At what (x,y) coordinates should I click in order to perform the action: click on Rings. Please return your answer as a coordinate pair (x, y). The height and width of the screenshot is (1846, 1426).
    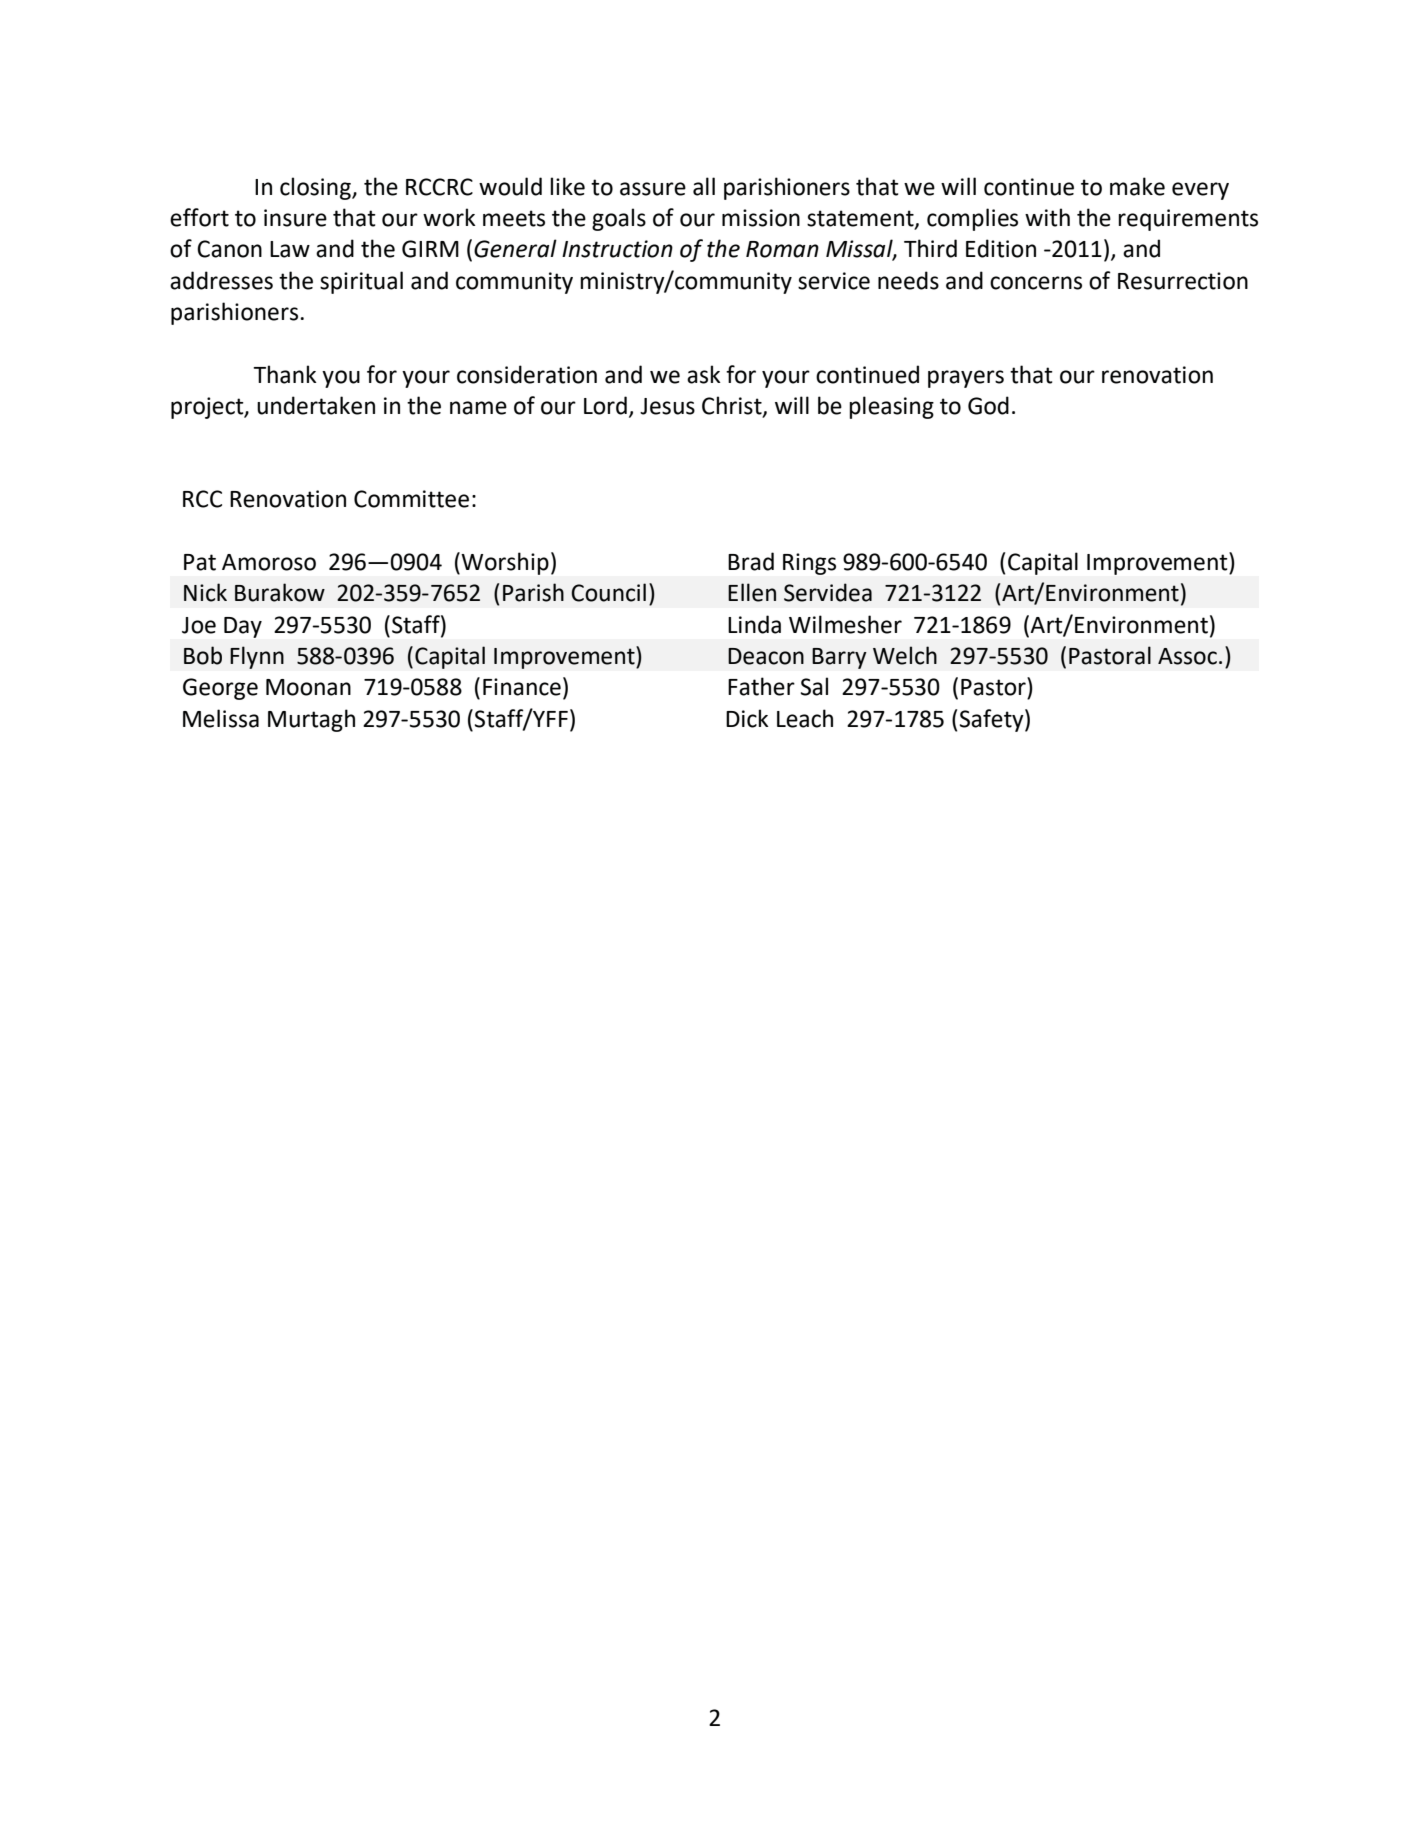
    Looking at the image, I should click on (809, 564).
